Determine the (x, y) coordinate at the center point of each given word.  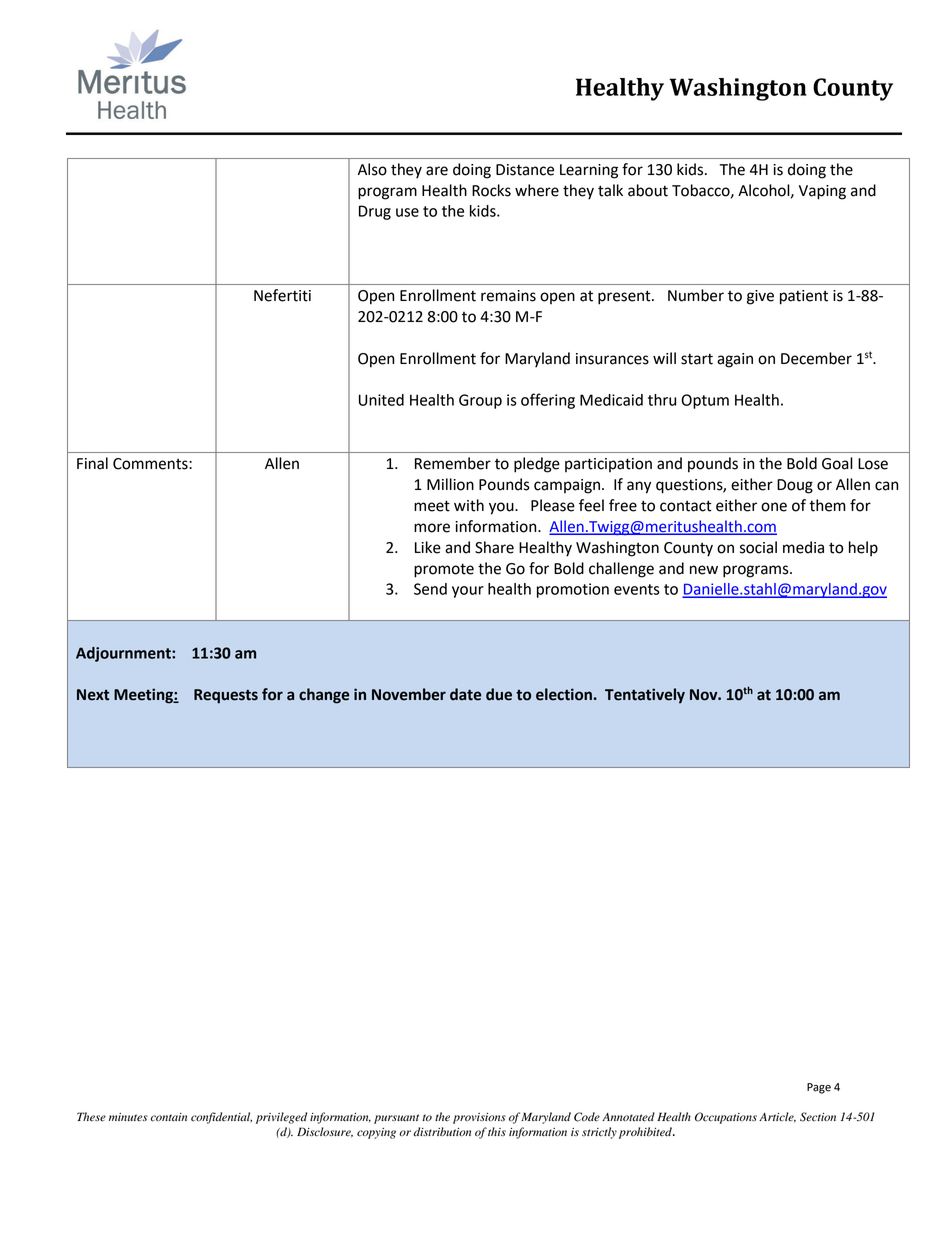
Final (92, 463)
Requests (226, 696)
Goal (837, 463)
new (704, 570)
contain (169, 1117)
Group (480, 401)
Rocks (491, 190)
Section (818, 1117)
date (465, 694)
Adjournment (124, 654)
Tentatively (645, 696)
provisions (479, 1118)
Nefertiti (282, 295)
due (499, 694)
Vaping (822, 192)
